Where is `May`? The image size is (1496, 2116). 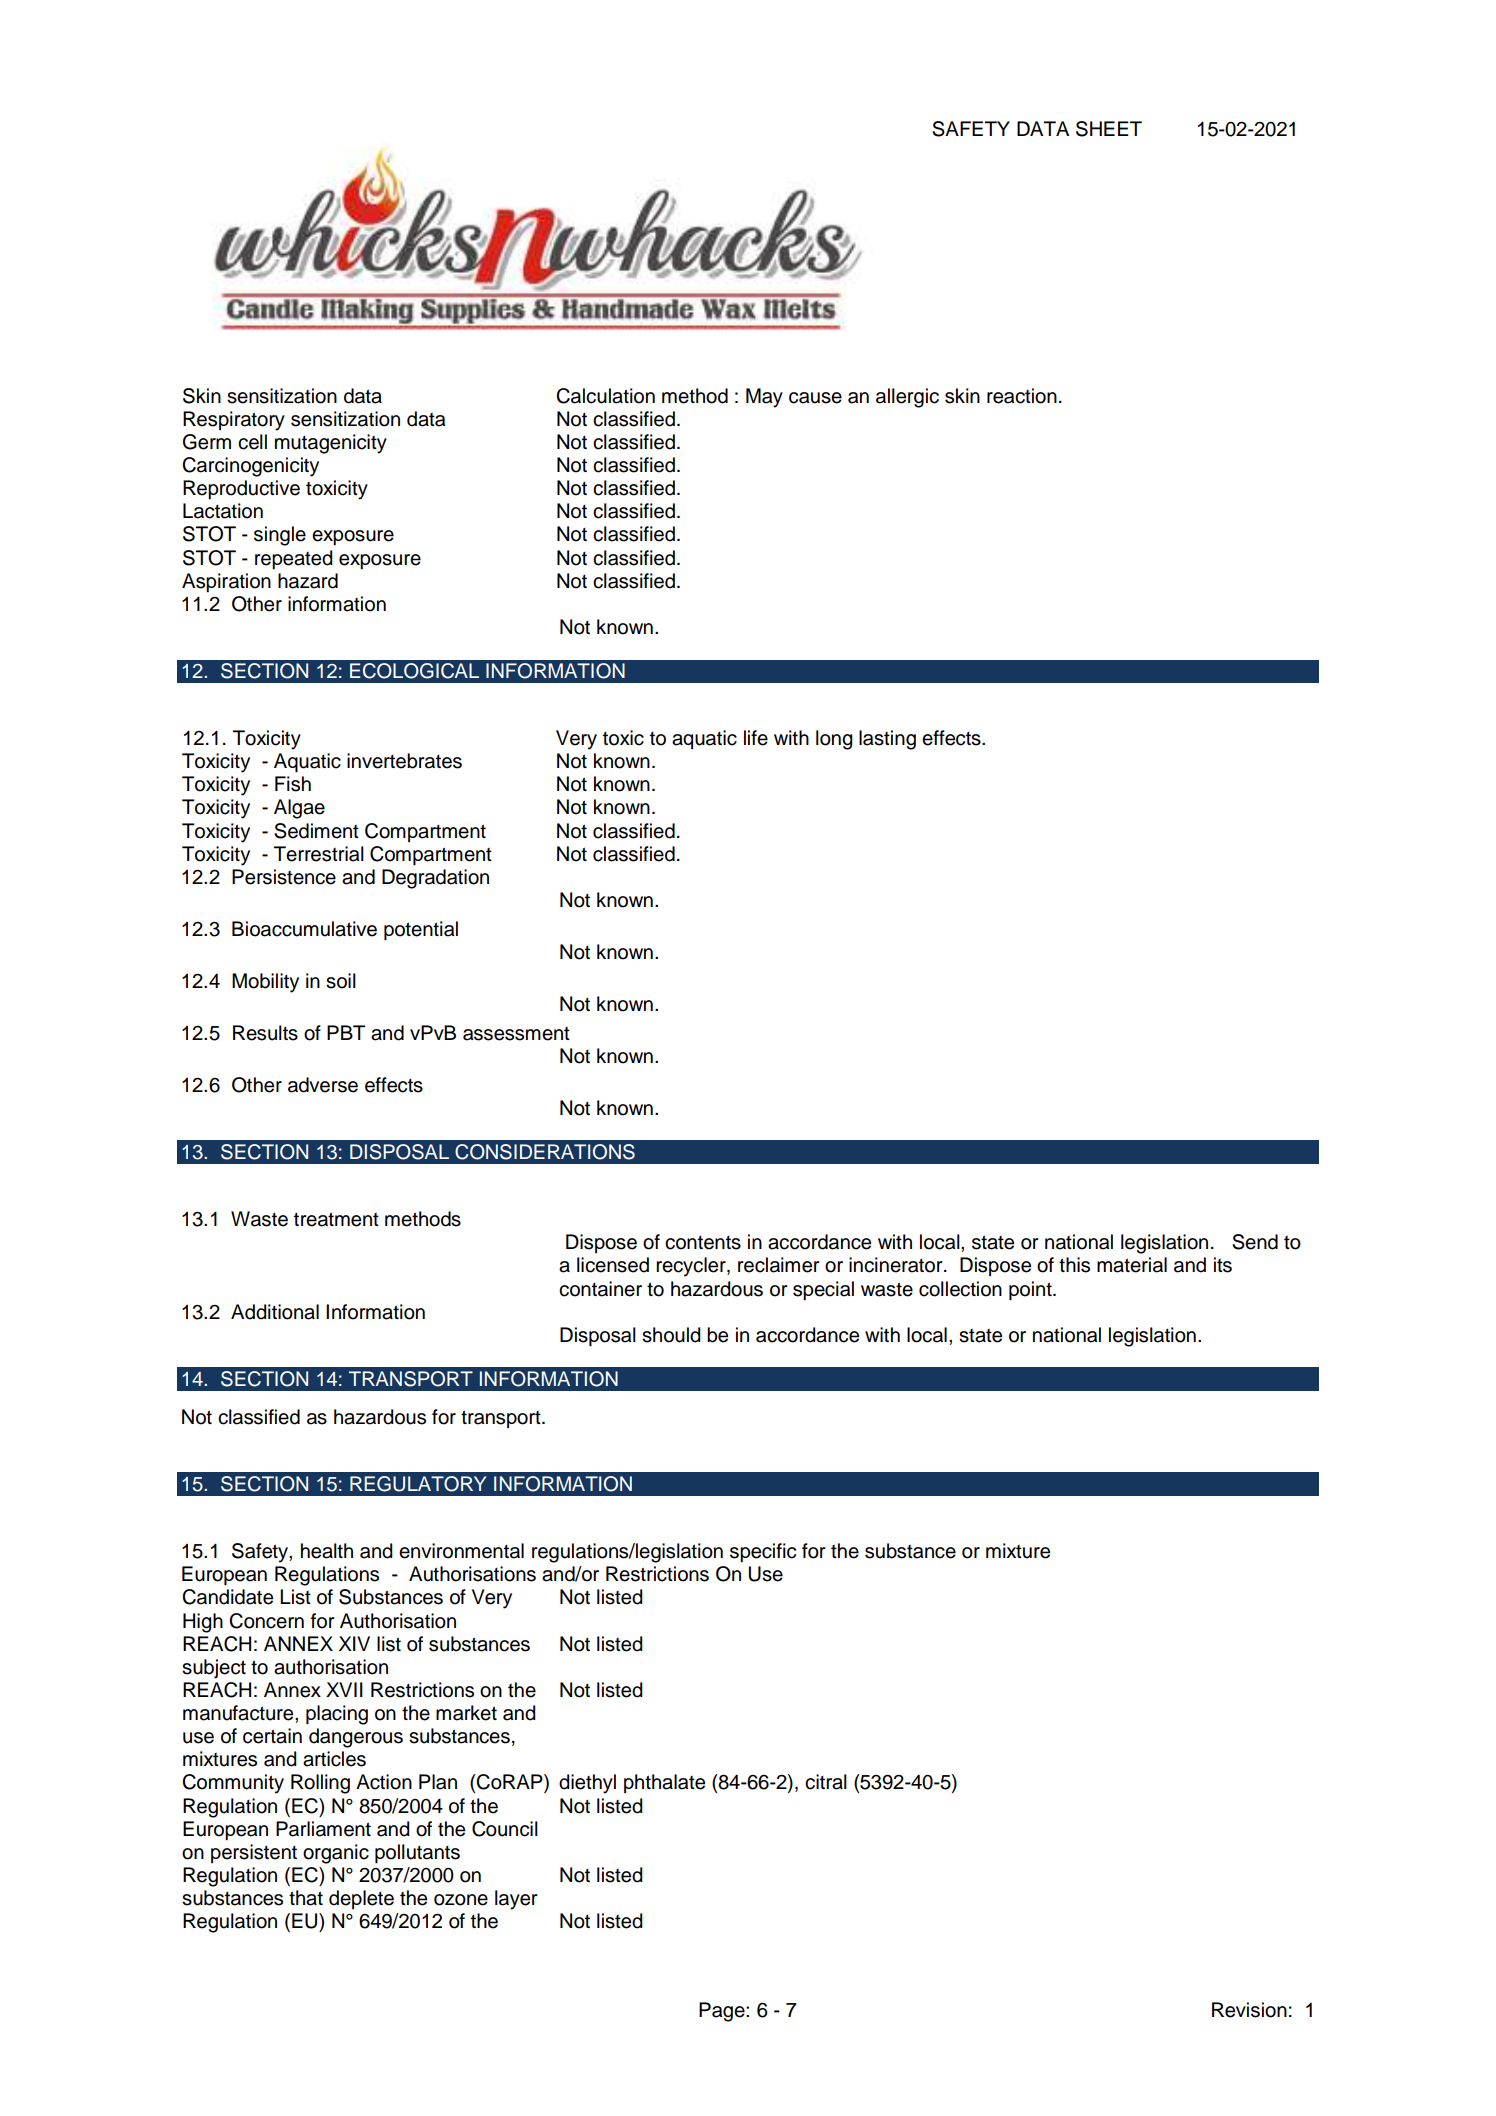
May is located at coordinates (764, 398).
